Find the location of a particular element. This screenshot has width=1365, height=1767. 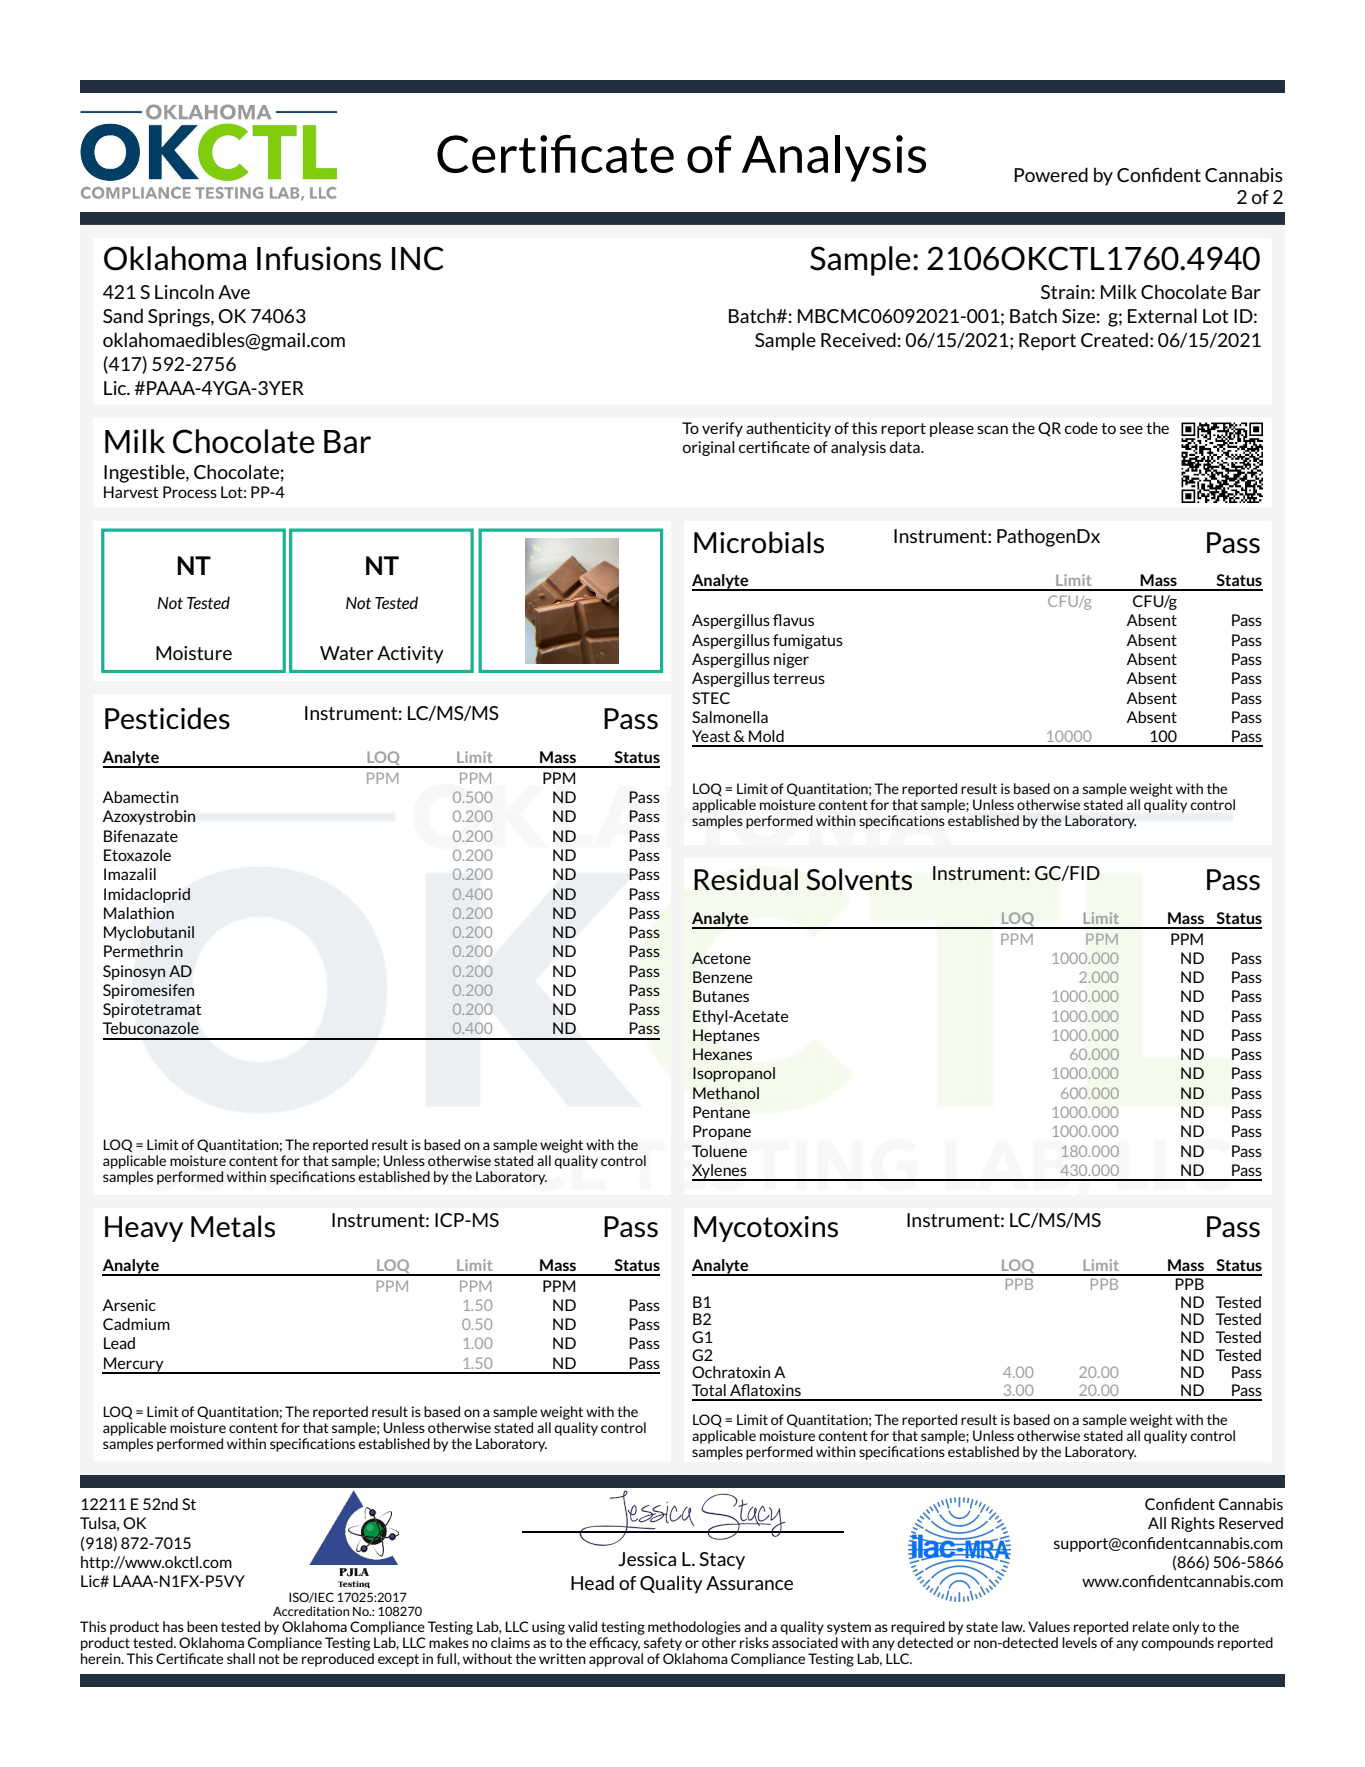

Powered is located at coordinates (1051, 174).
